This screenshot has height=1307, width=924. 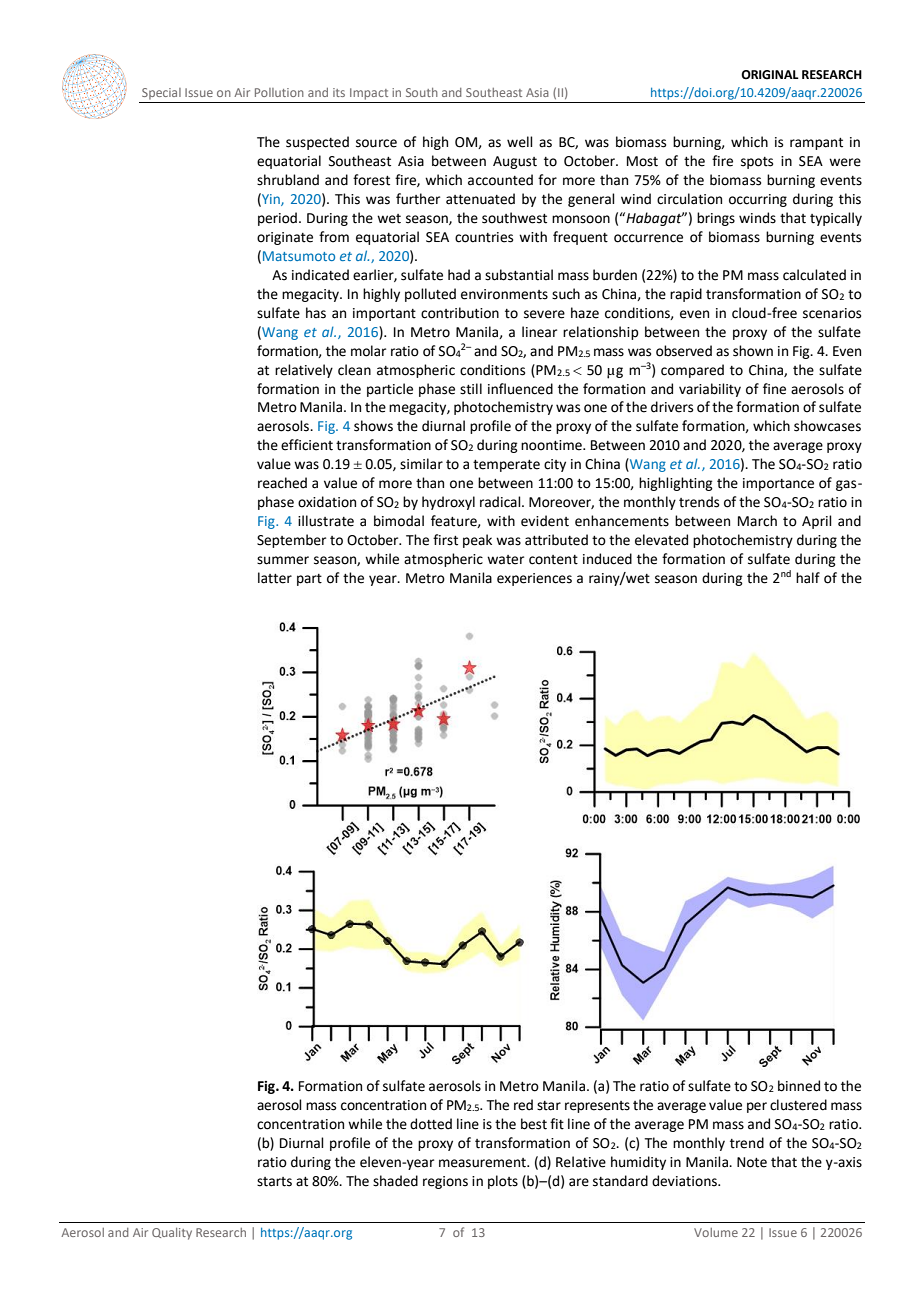 I want to click on ORIGINAL, so click(x=770, y=75).
